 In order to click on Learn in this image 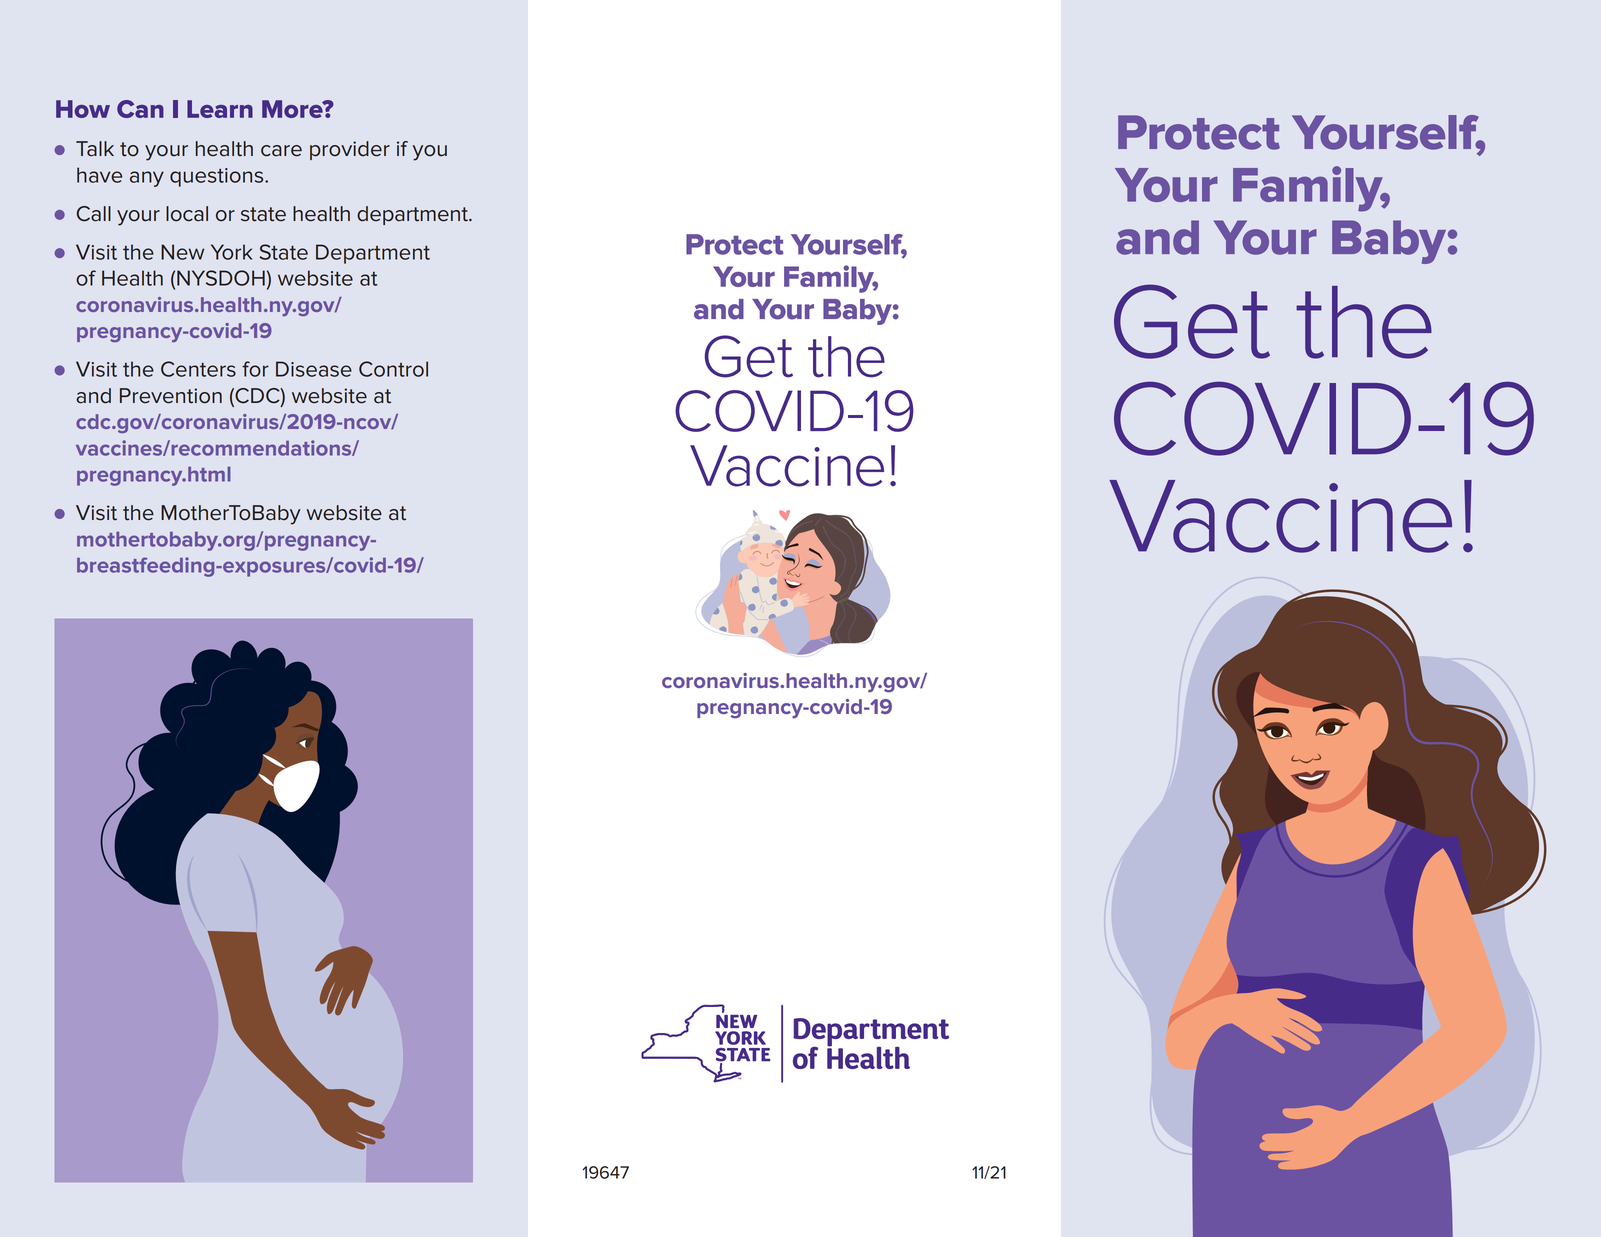, I will do `click(220, 109)`.
